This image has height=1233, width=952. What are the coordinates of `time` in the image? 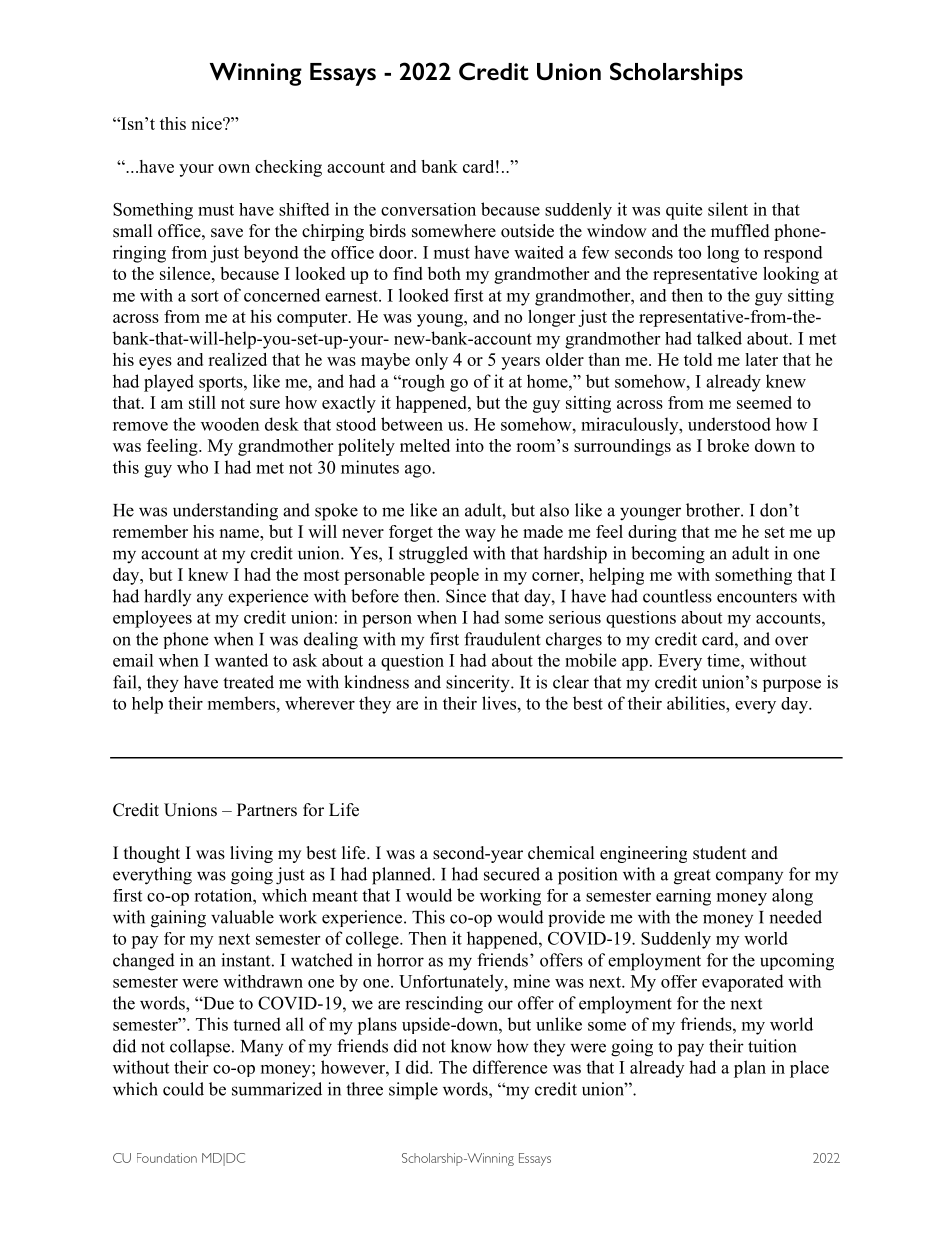 It's located at (724, 660).
